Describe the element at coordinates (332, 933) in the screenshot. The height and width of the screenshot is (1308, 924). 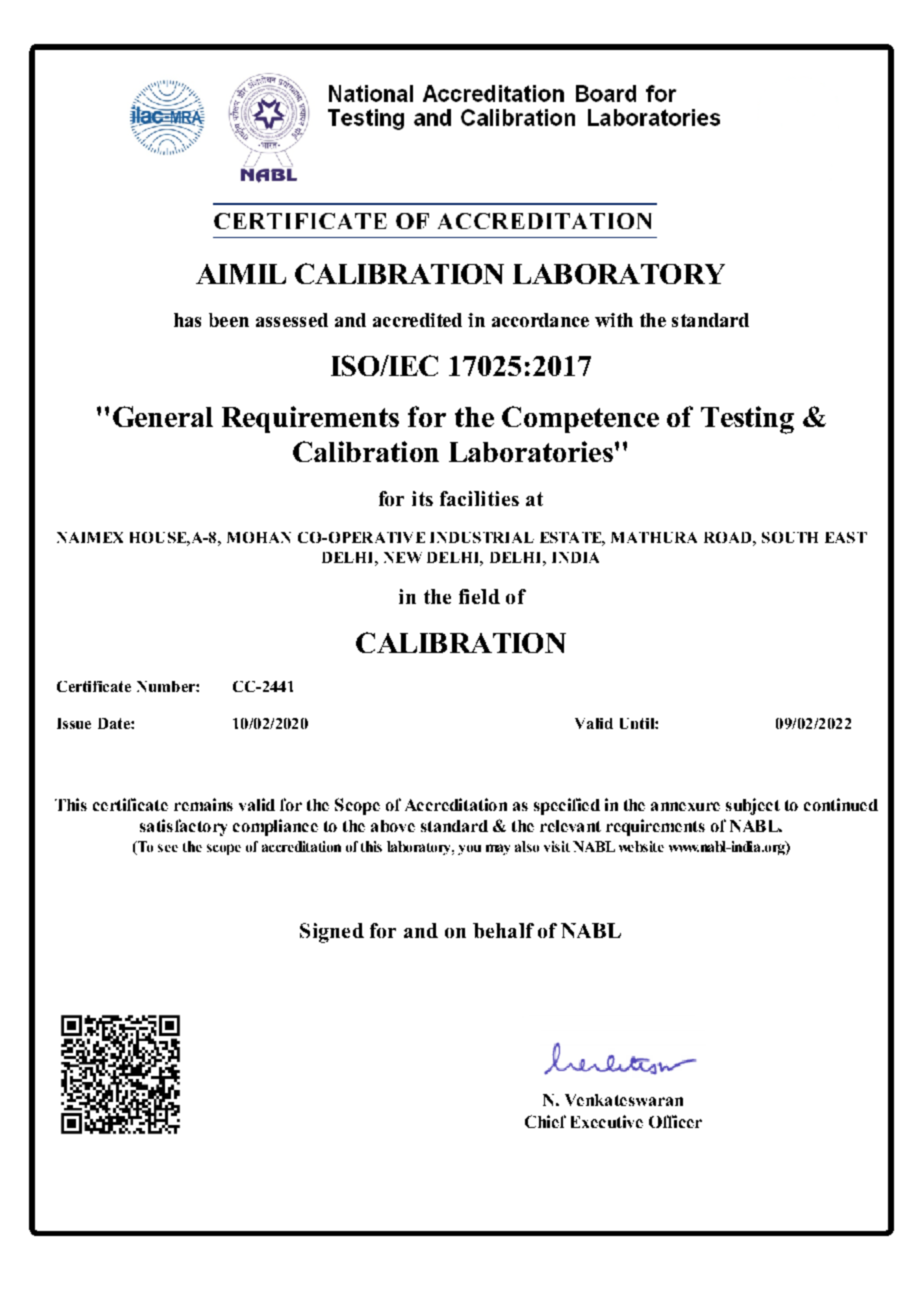
I see `Signed` at that location.
